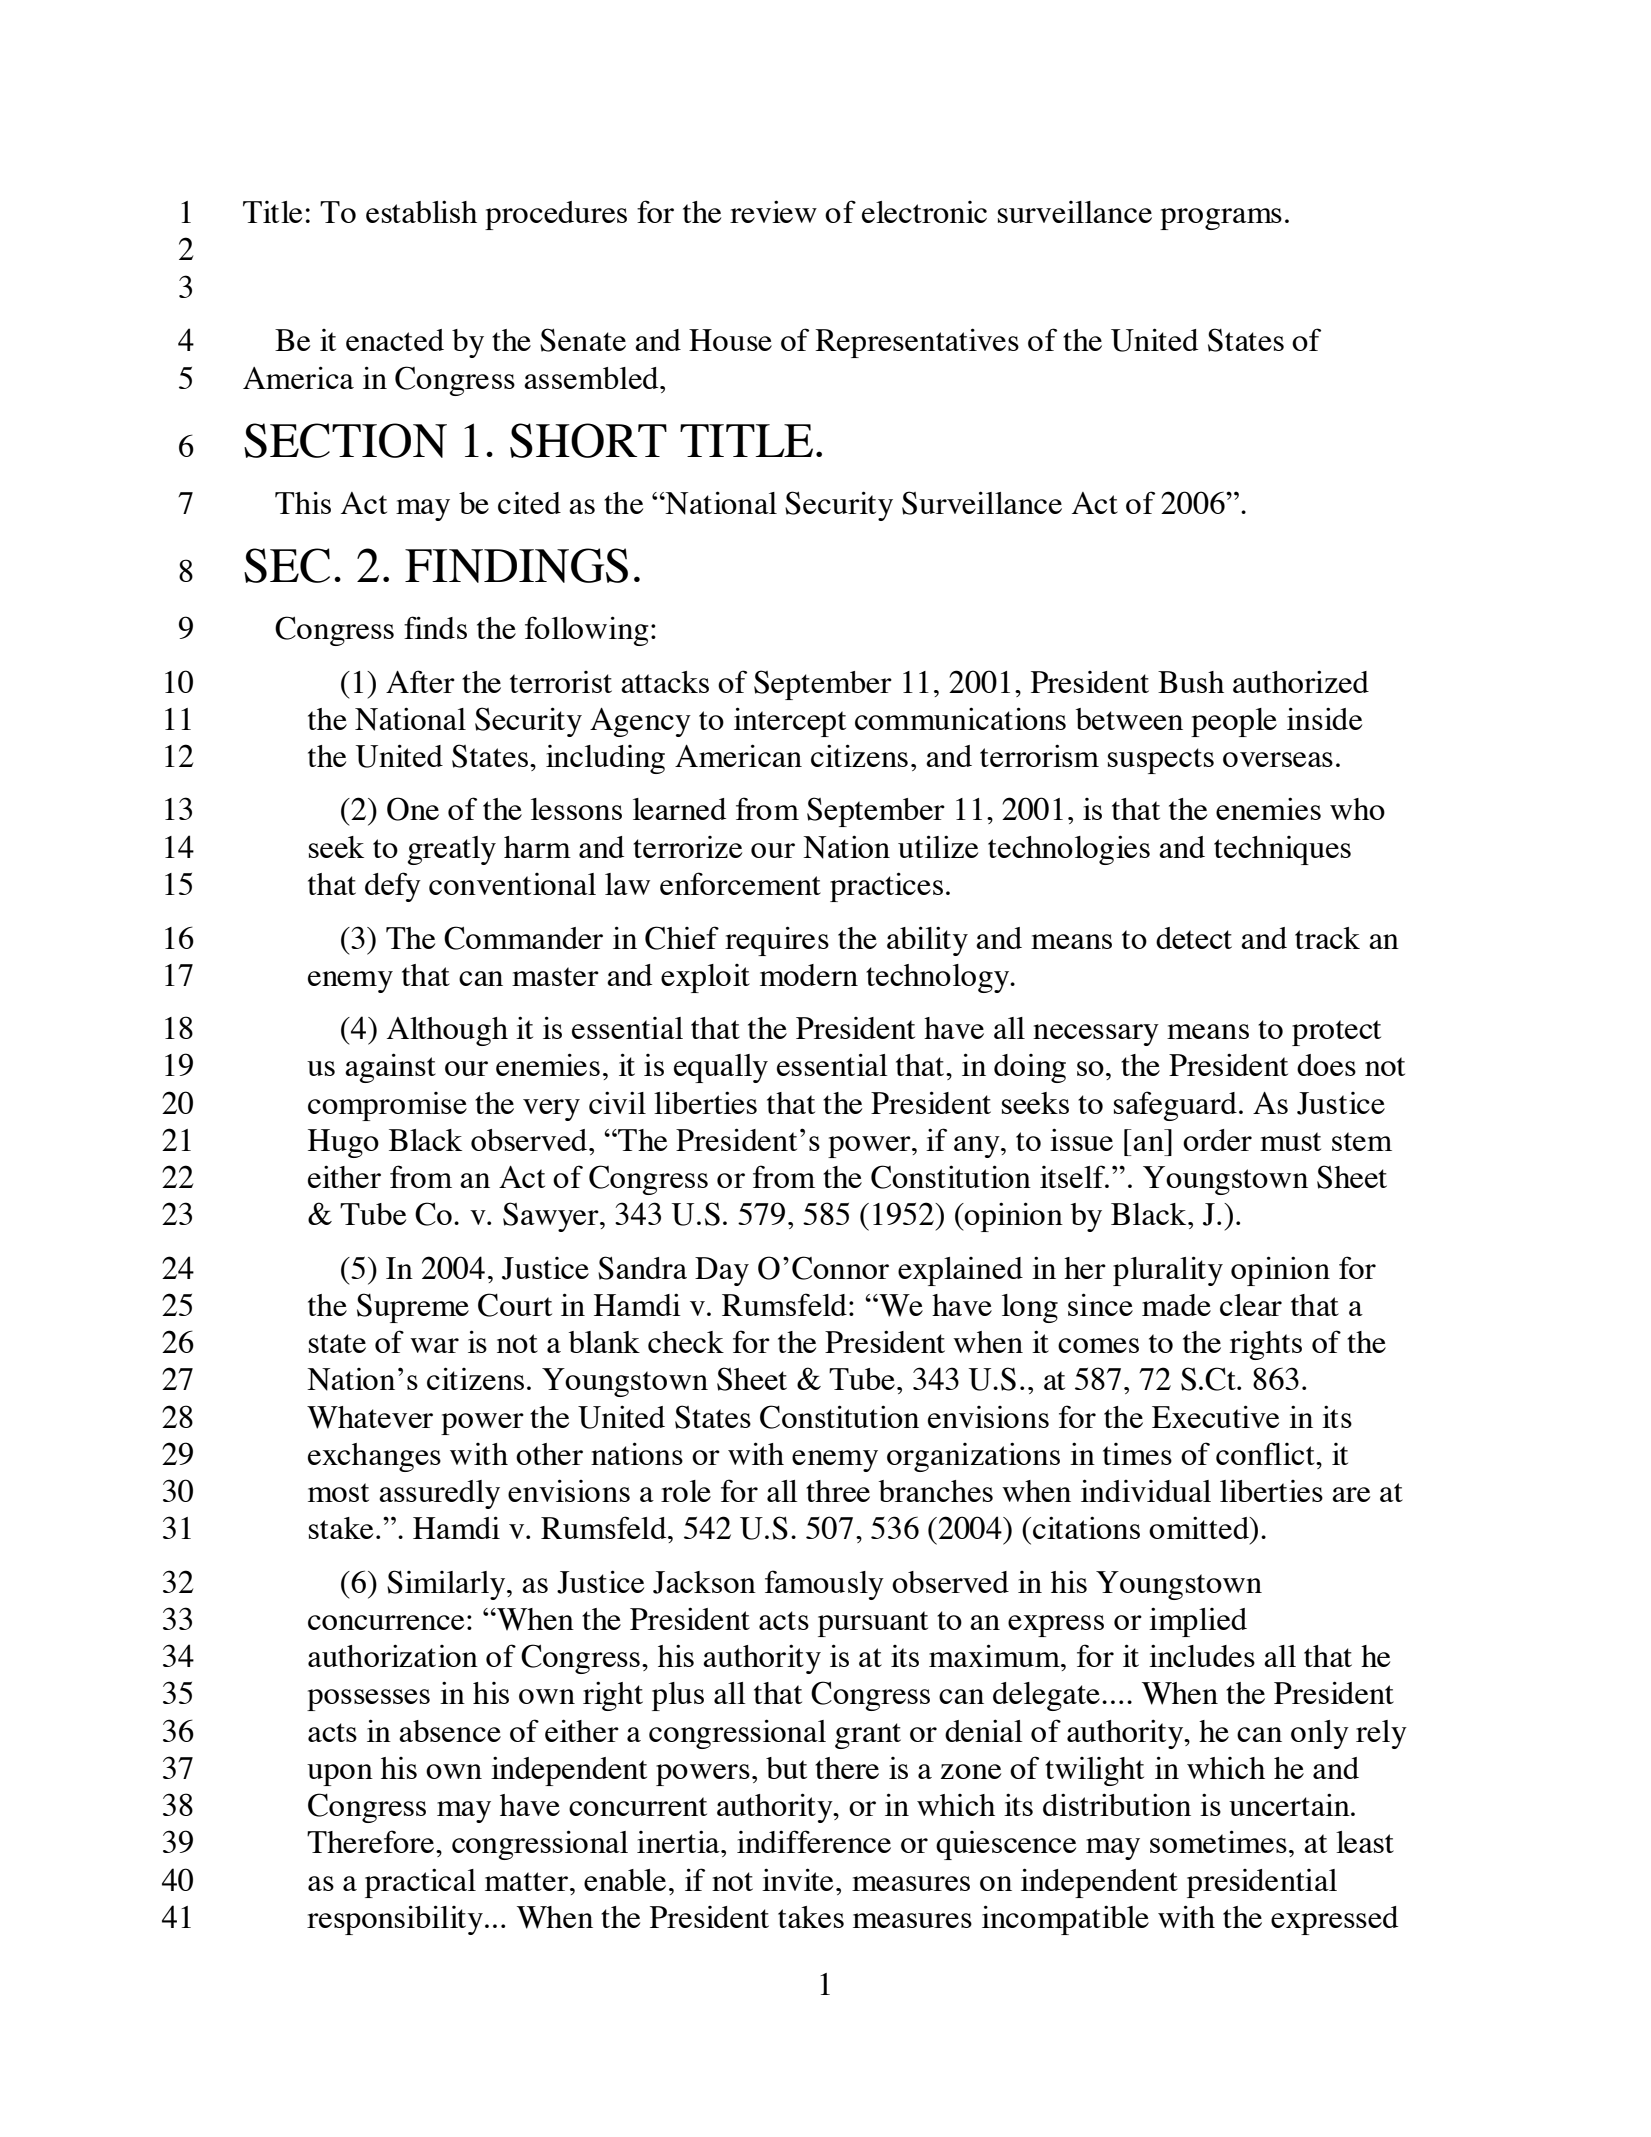 The width and height of the screenshot is (1651, 2137). Describe the element at coordinates (1221, 219) in the screenshot. I see `programs` at that location.
